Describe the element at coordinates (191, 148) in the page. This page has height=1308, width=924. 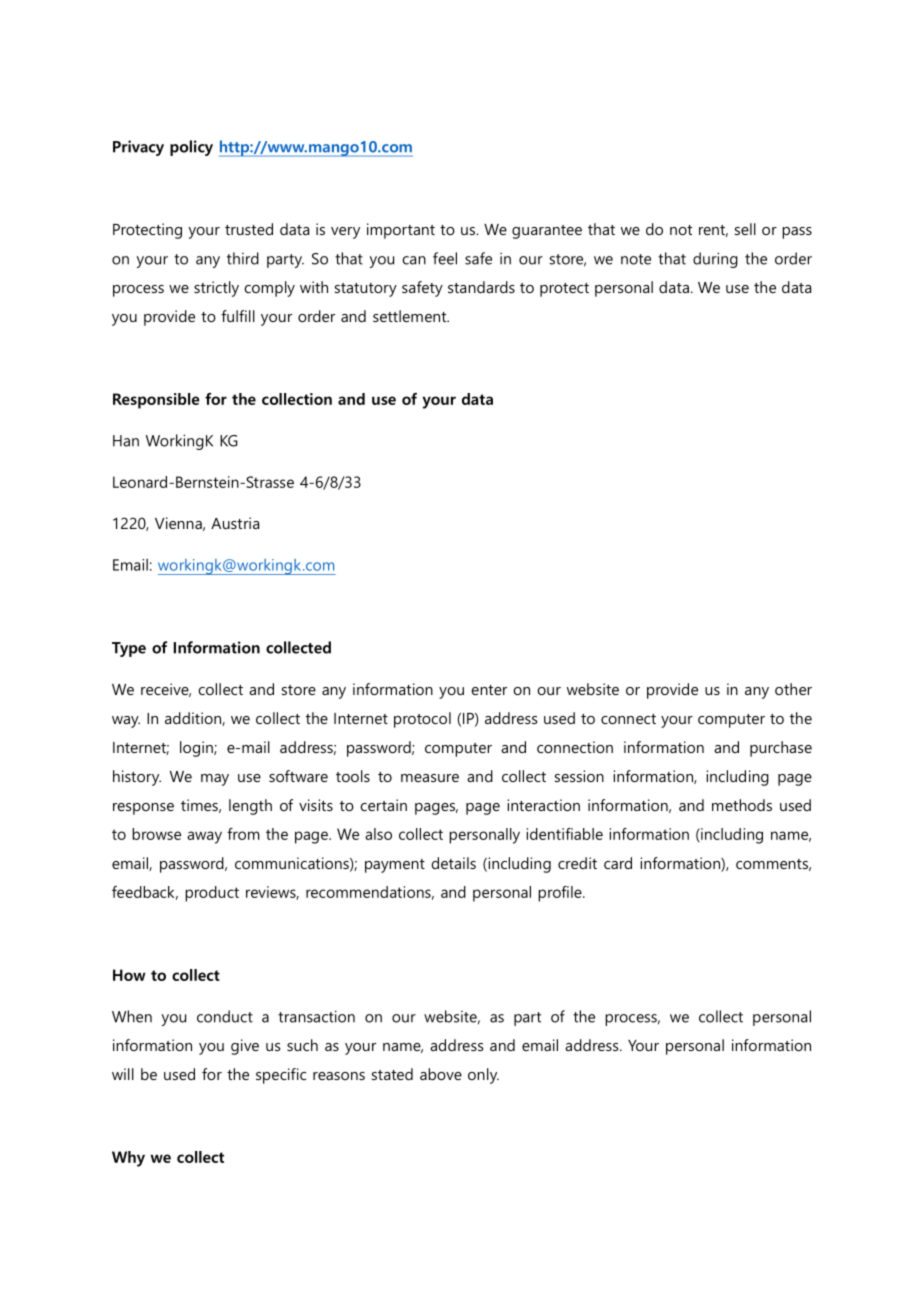
I see `policy` at that location.
